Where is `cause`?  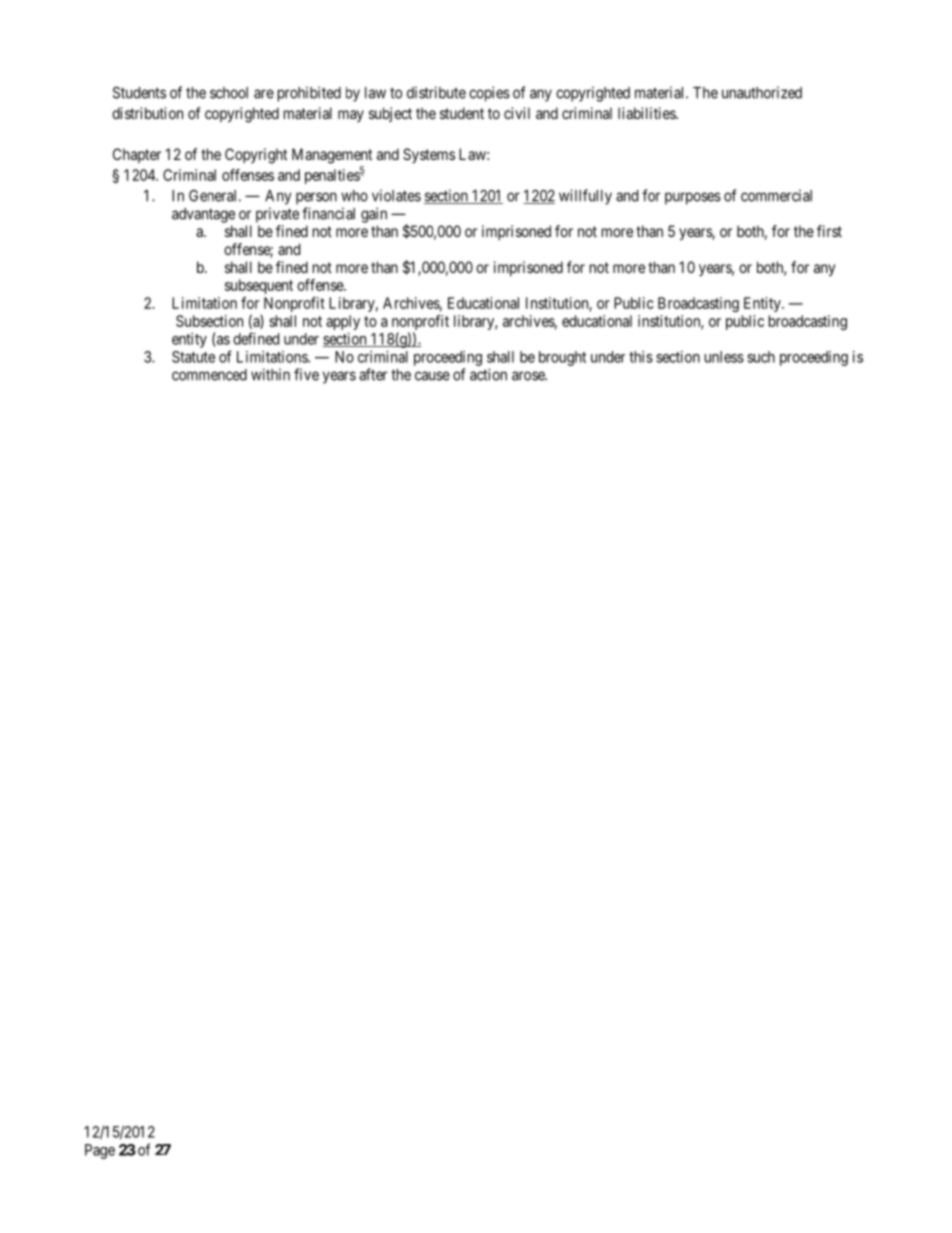
cause is located at coordinates (432, 376).
